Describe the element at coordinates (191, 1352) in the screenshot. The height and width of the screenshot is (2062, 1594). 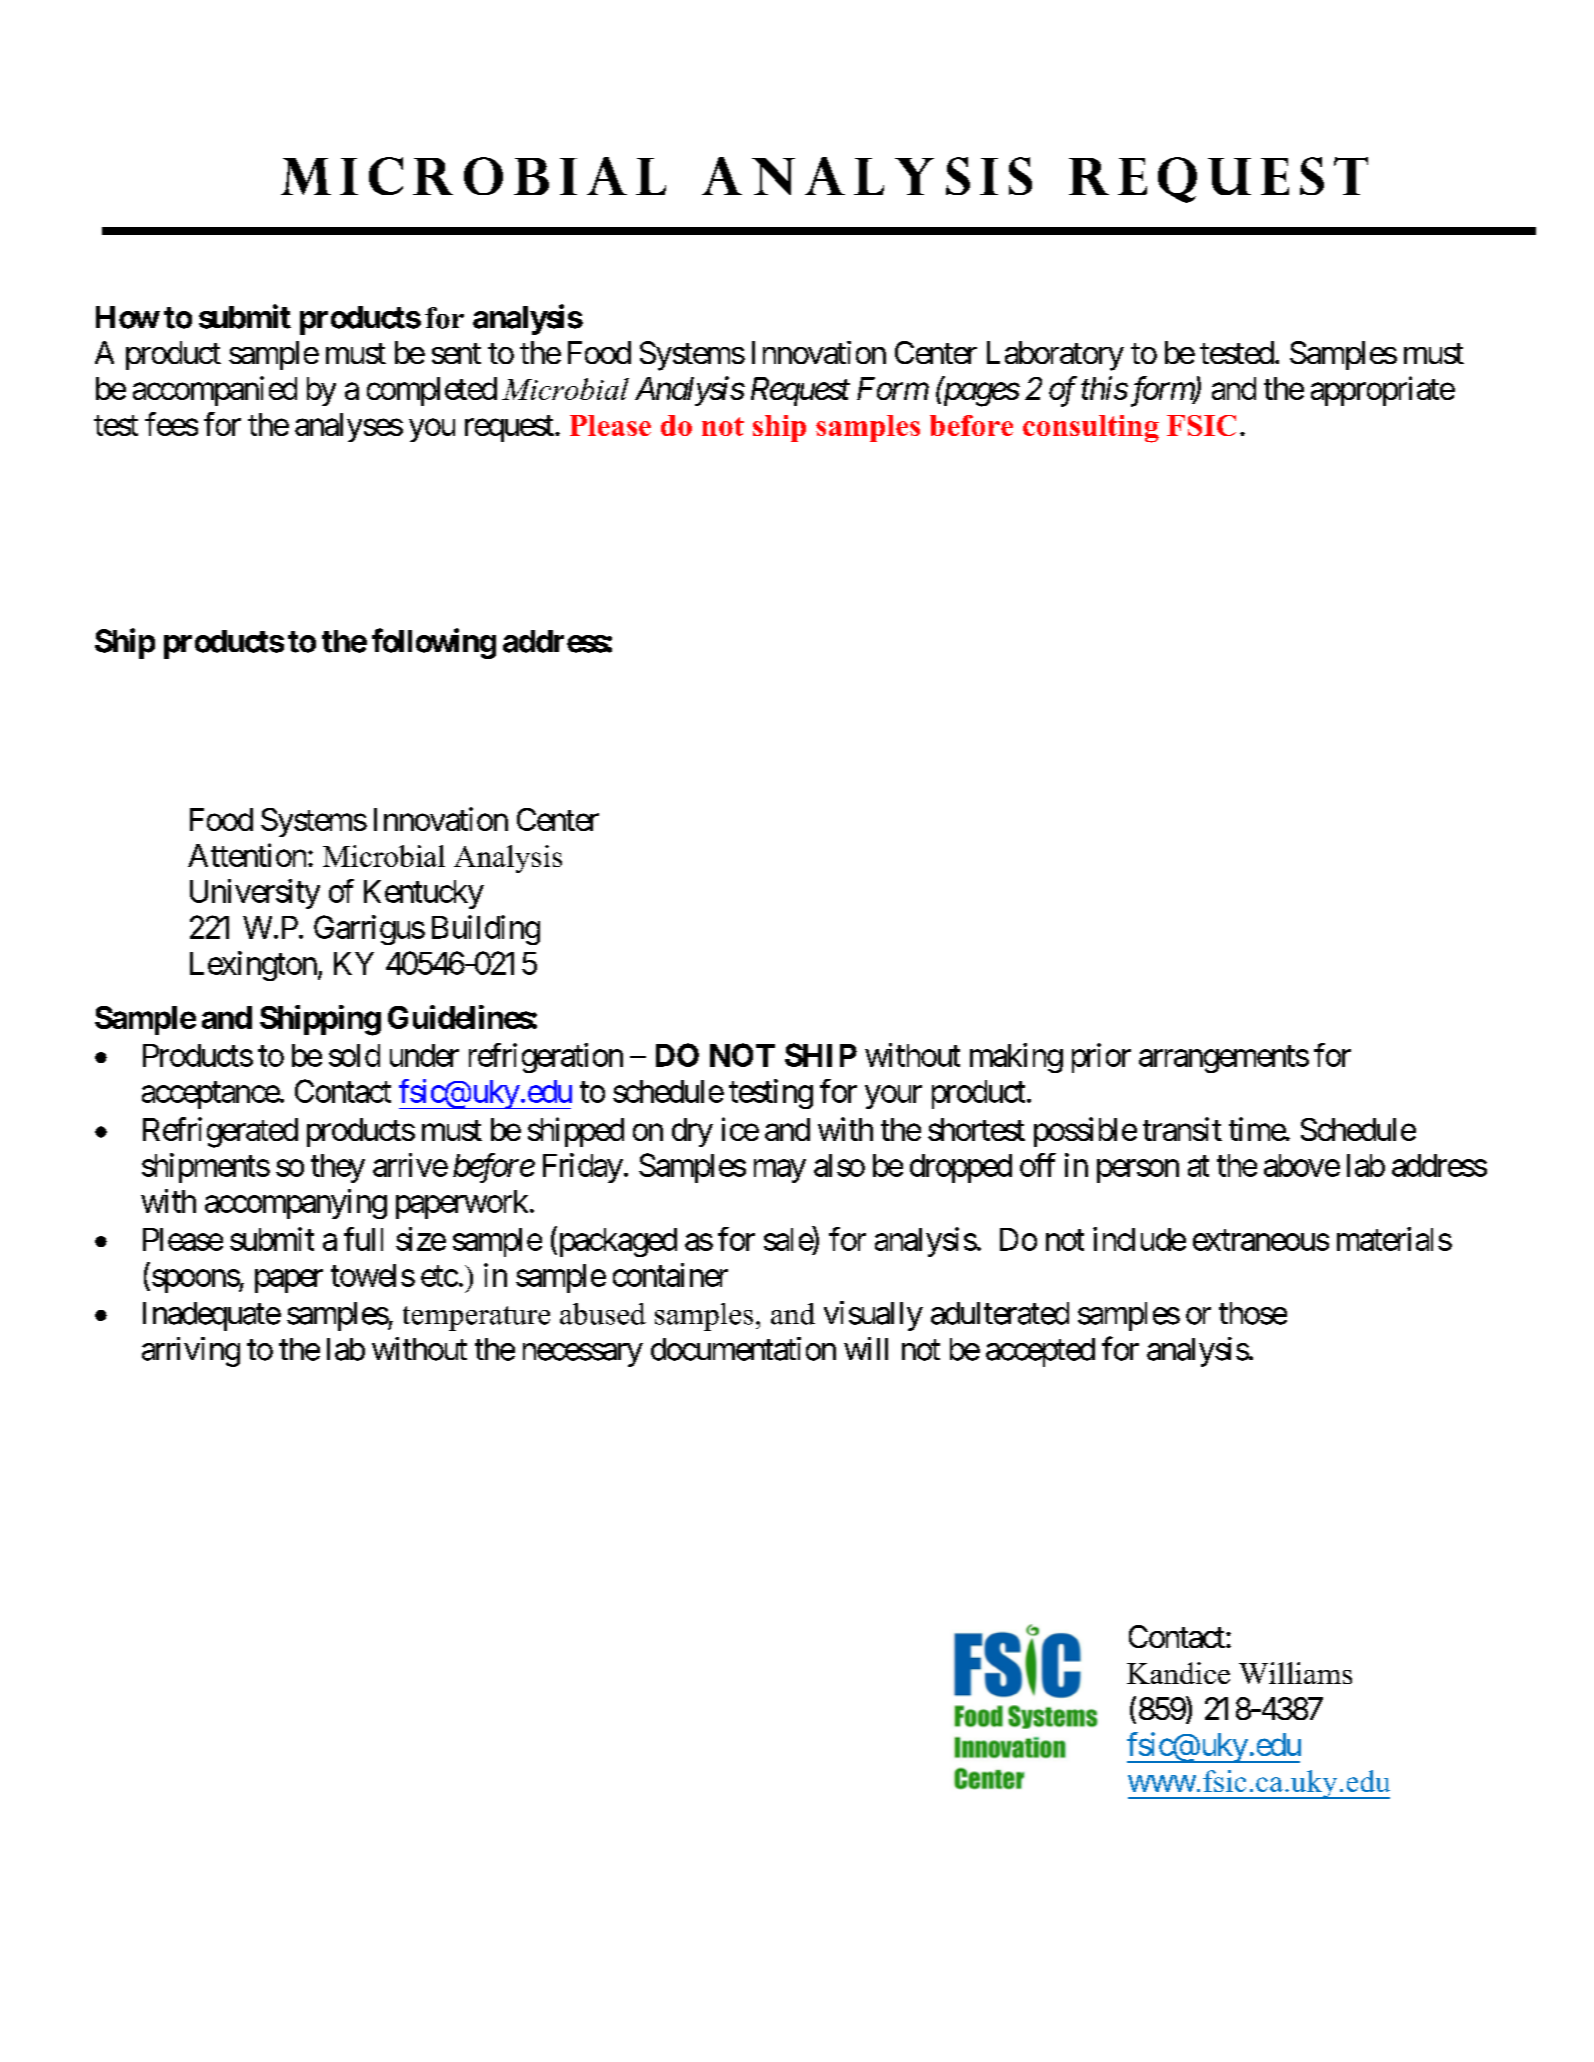
I see `arriving` at that location.
